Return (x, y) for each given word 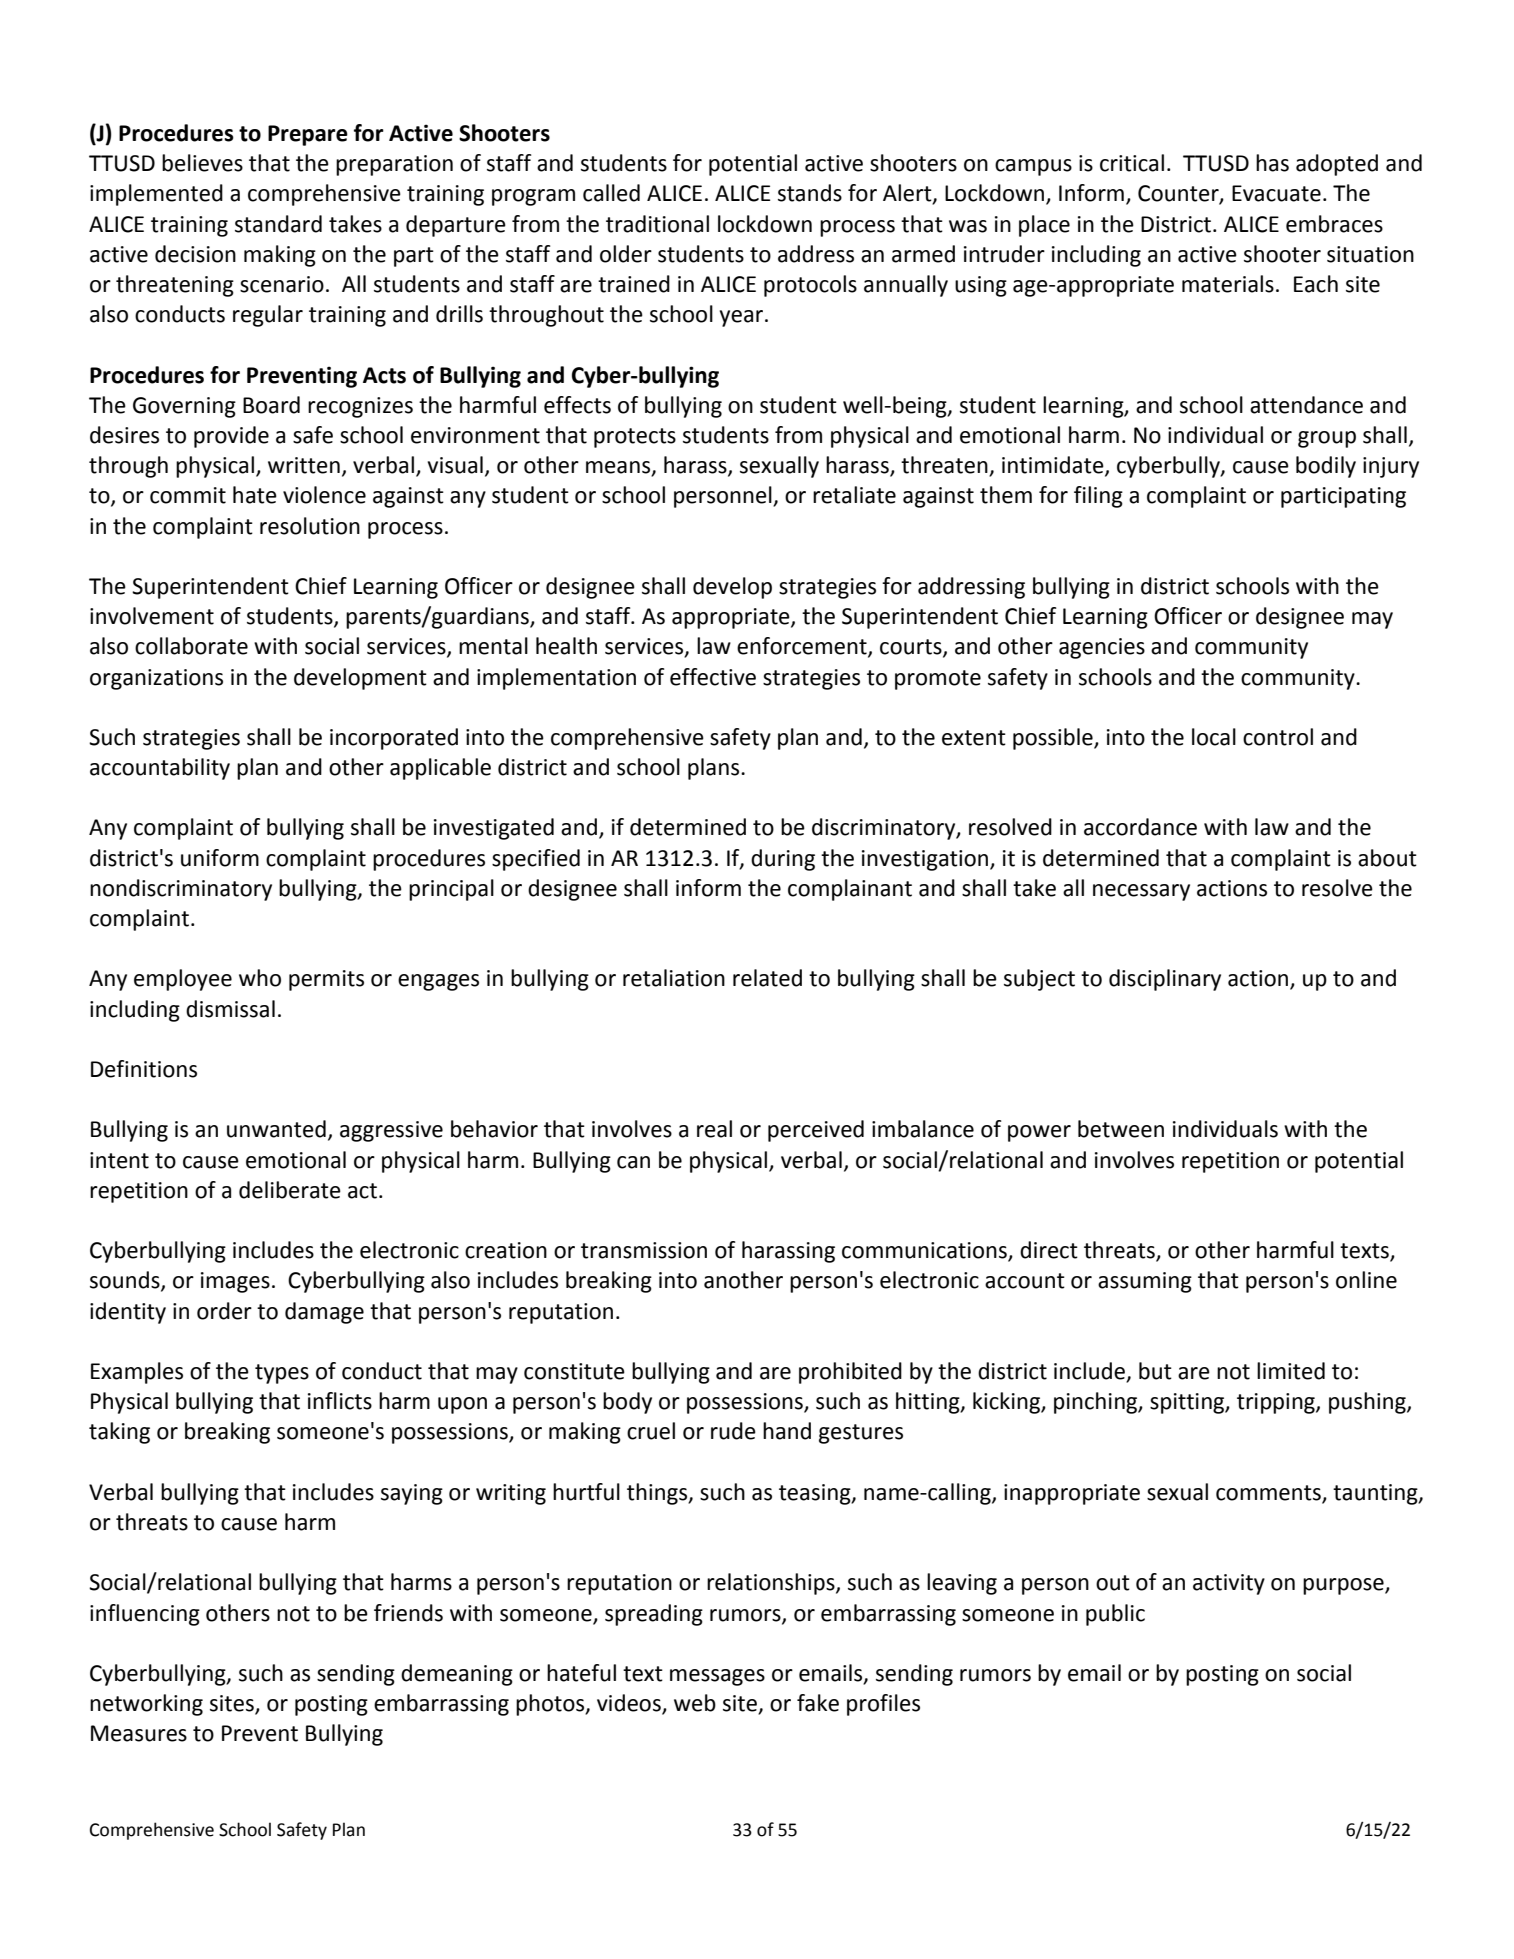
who (260, 978)
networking (146, 1705)
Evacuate (1276, 193)
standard (278, 224)
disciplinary (1165, 980)
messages (717, 1677)
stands (810, 193)
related (767, 978)
